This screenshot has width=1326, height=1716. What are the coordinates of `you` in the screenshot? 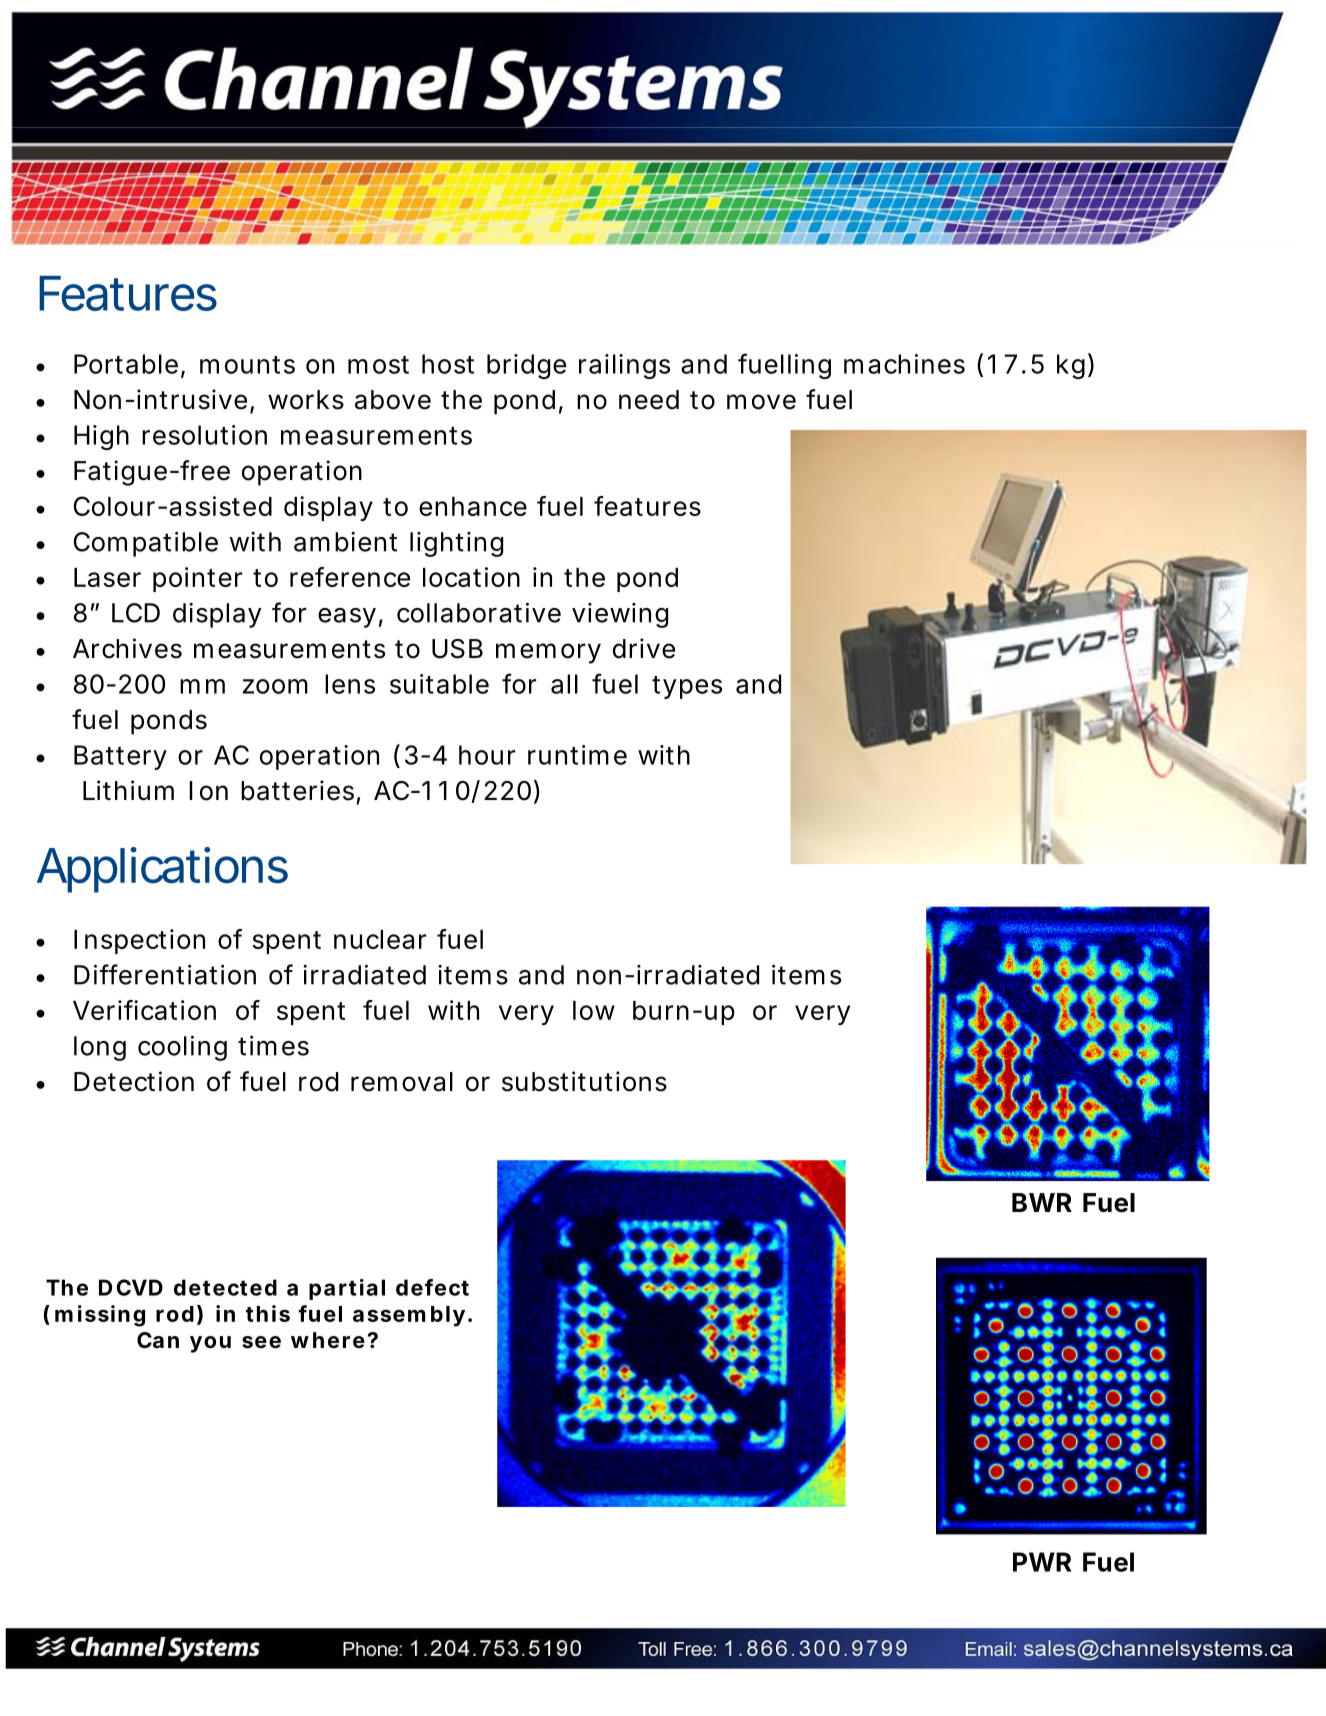 It's located at (210, 1344).
